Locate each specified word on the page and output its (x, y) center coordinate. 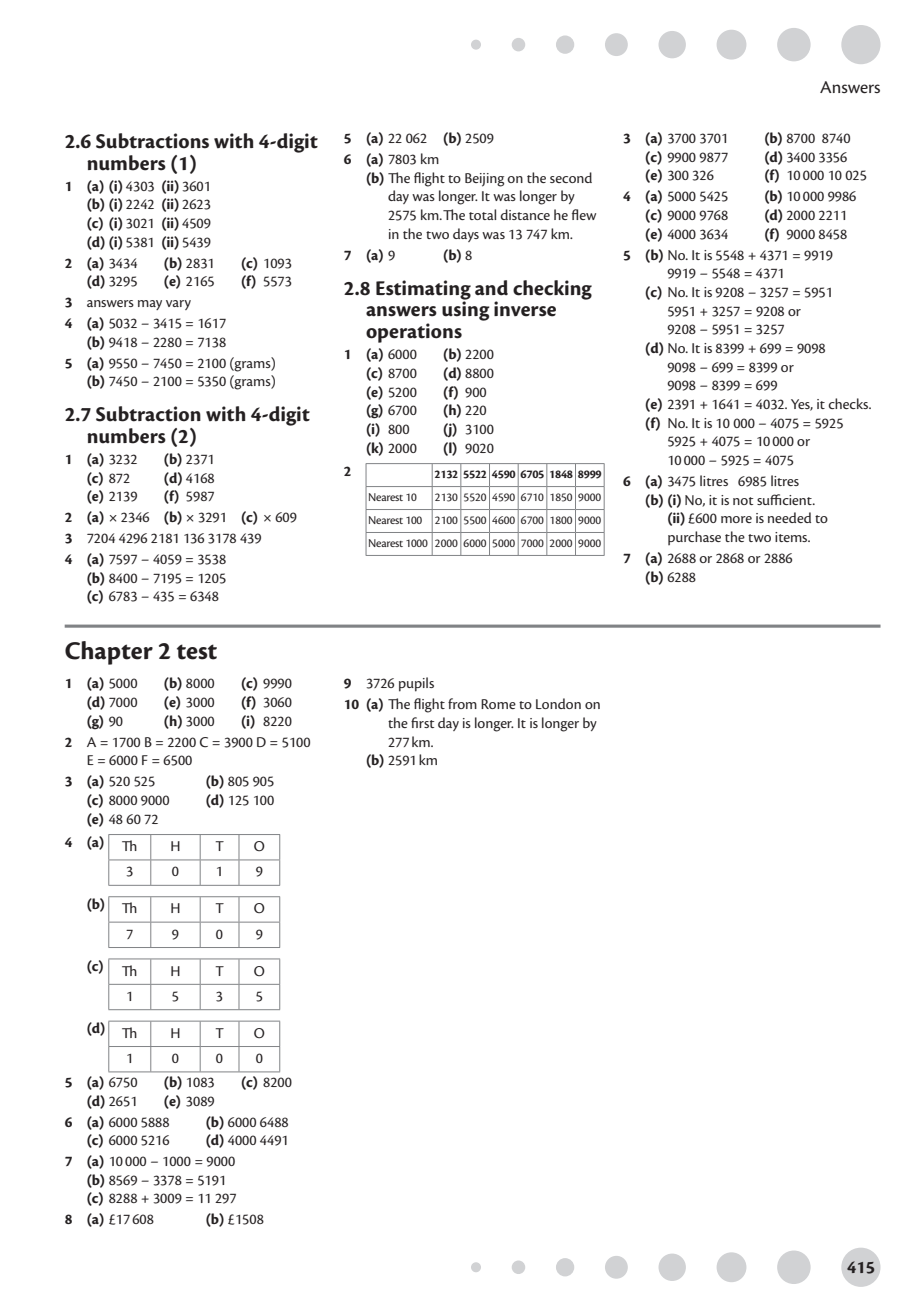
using (466, 310)
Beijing (484, 180)
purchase (694, 538)
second (571, 177)
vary (178, 305)
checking (552, 290)
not (743, 501)
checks (849, 403)
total (482, 214)
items (792, 537)
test (197, 652)
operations (414, 333)
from (462, 703)
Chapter (109, 653)
